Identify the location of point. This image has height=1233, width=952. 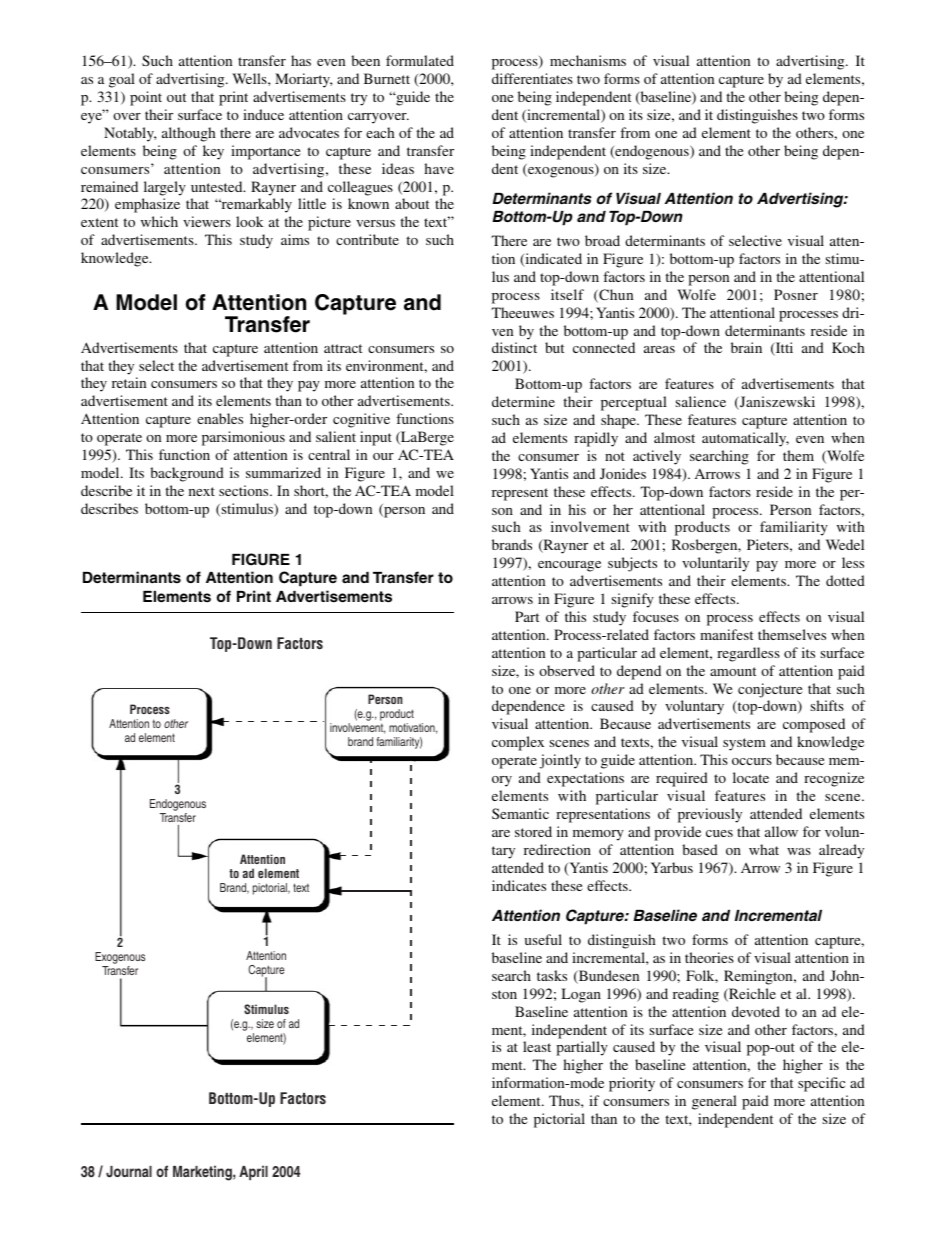
(146, 98).
